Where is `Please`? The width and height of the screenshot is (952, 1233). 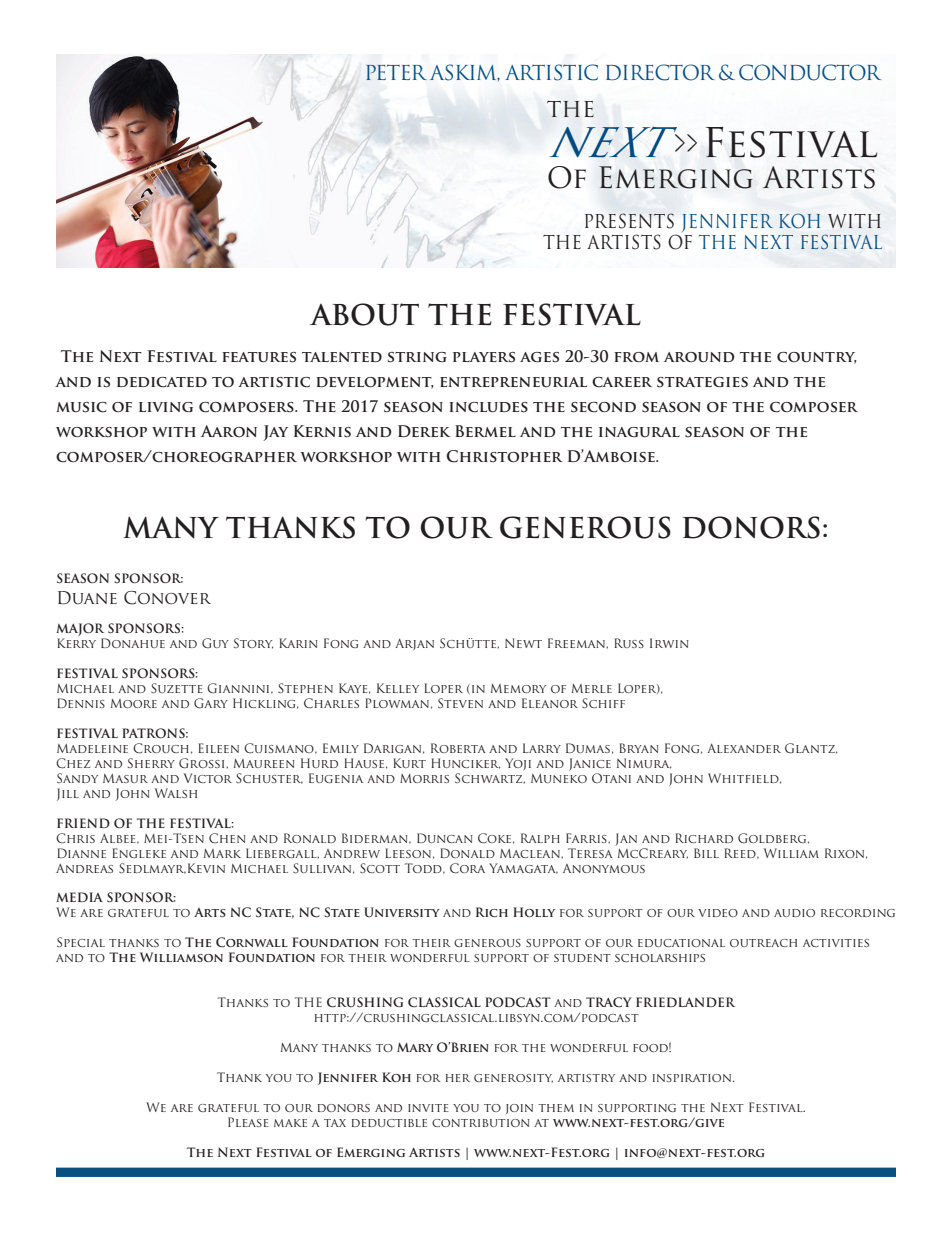 Please is located at coordinates (248, 1122).
